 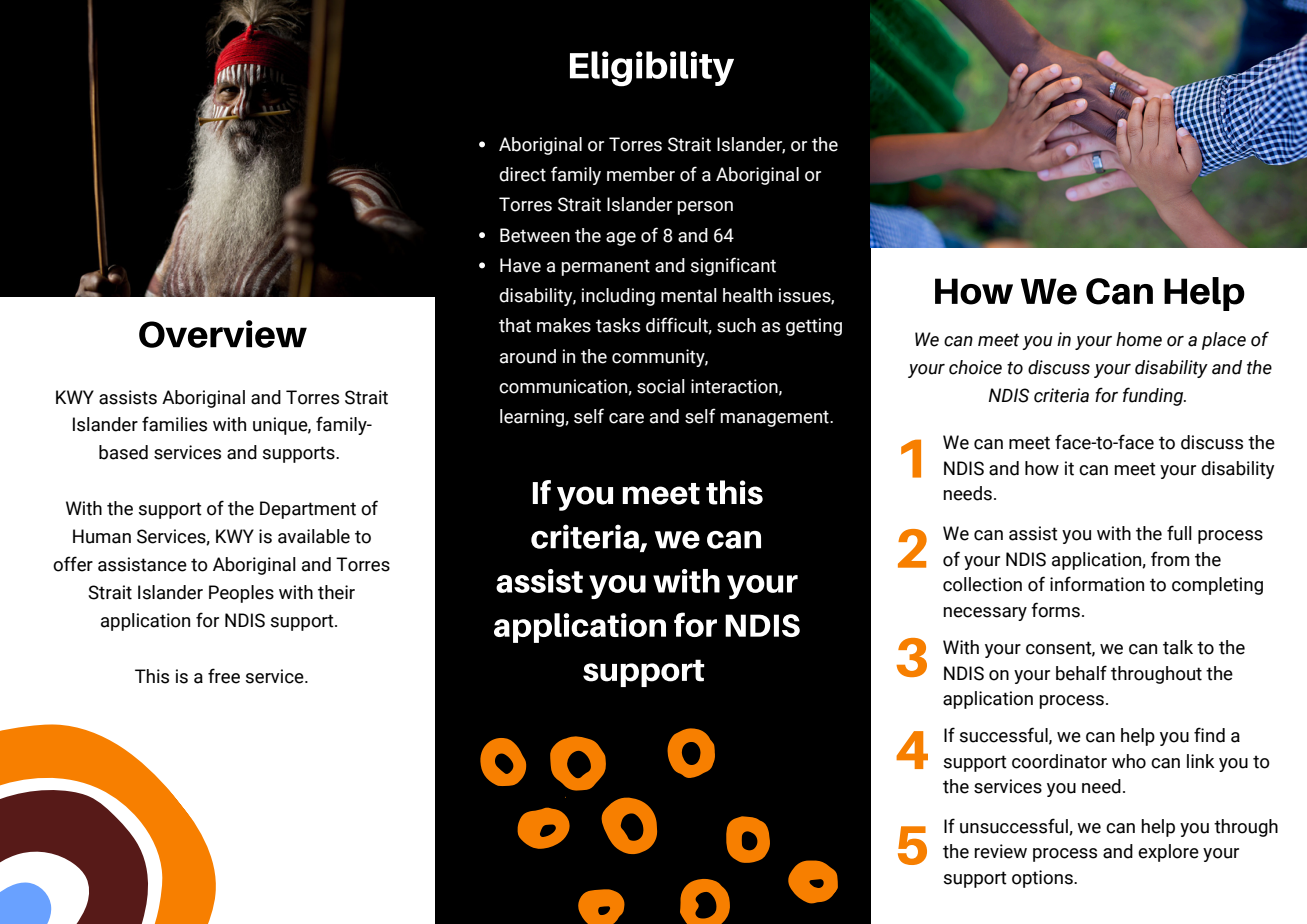 I want to click on full, so click(x=1179, y=533).
